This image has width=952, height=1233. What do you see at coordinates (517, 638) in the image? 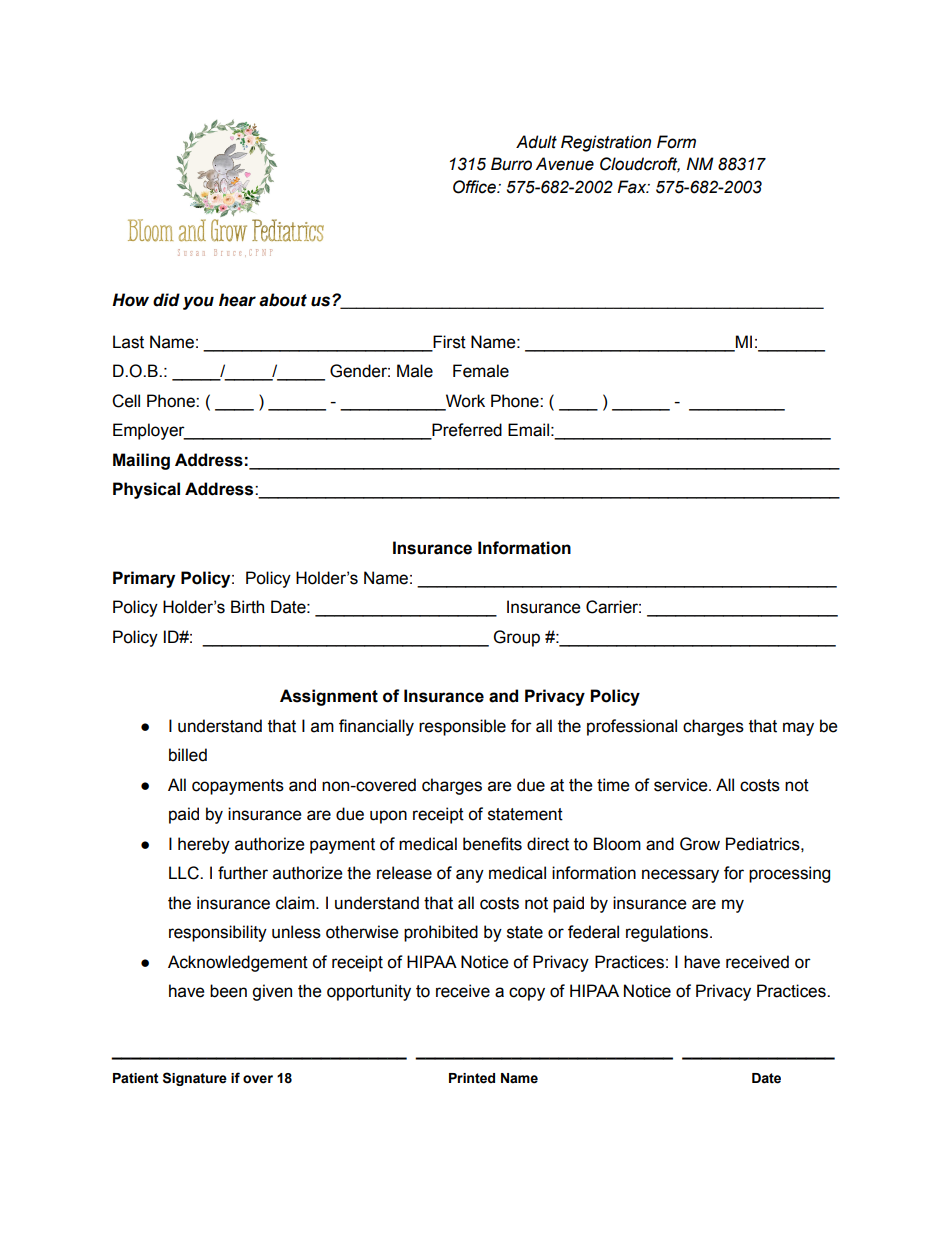
I see `Group` at bounding box center [517, 638].
